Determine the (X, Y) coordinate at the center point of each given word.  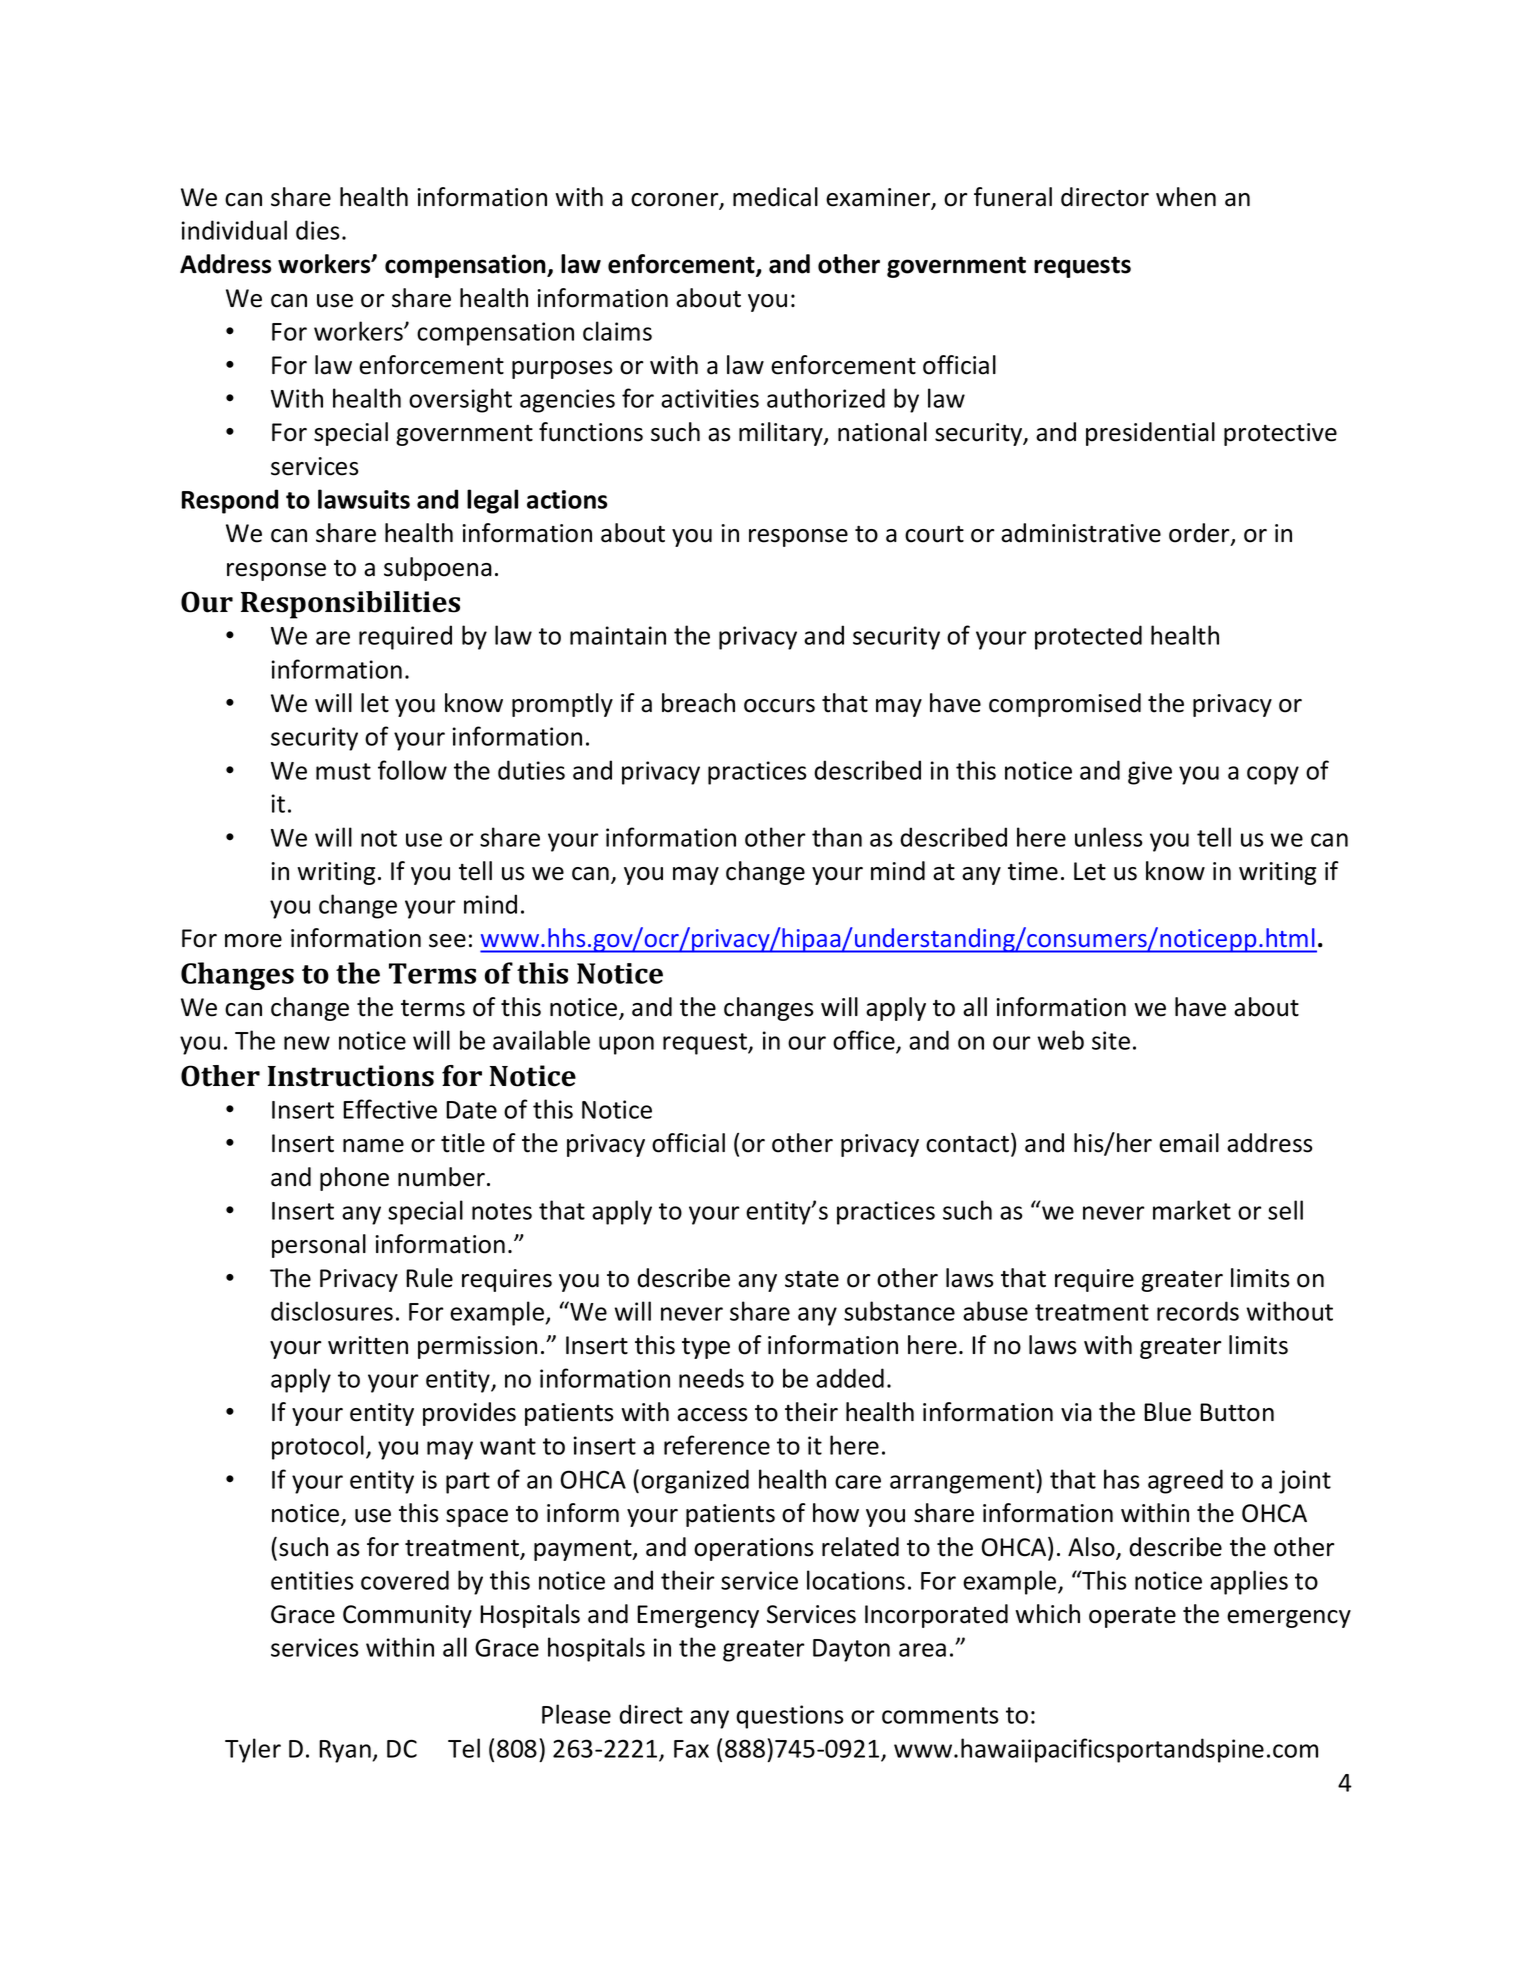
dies (317, 230)
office (865, 1041)
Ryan (346, 1751)
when (1186, 197)
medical (775, 197)
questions (789, 1717)
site (1111, 1040)
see (447, 941)
